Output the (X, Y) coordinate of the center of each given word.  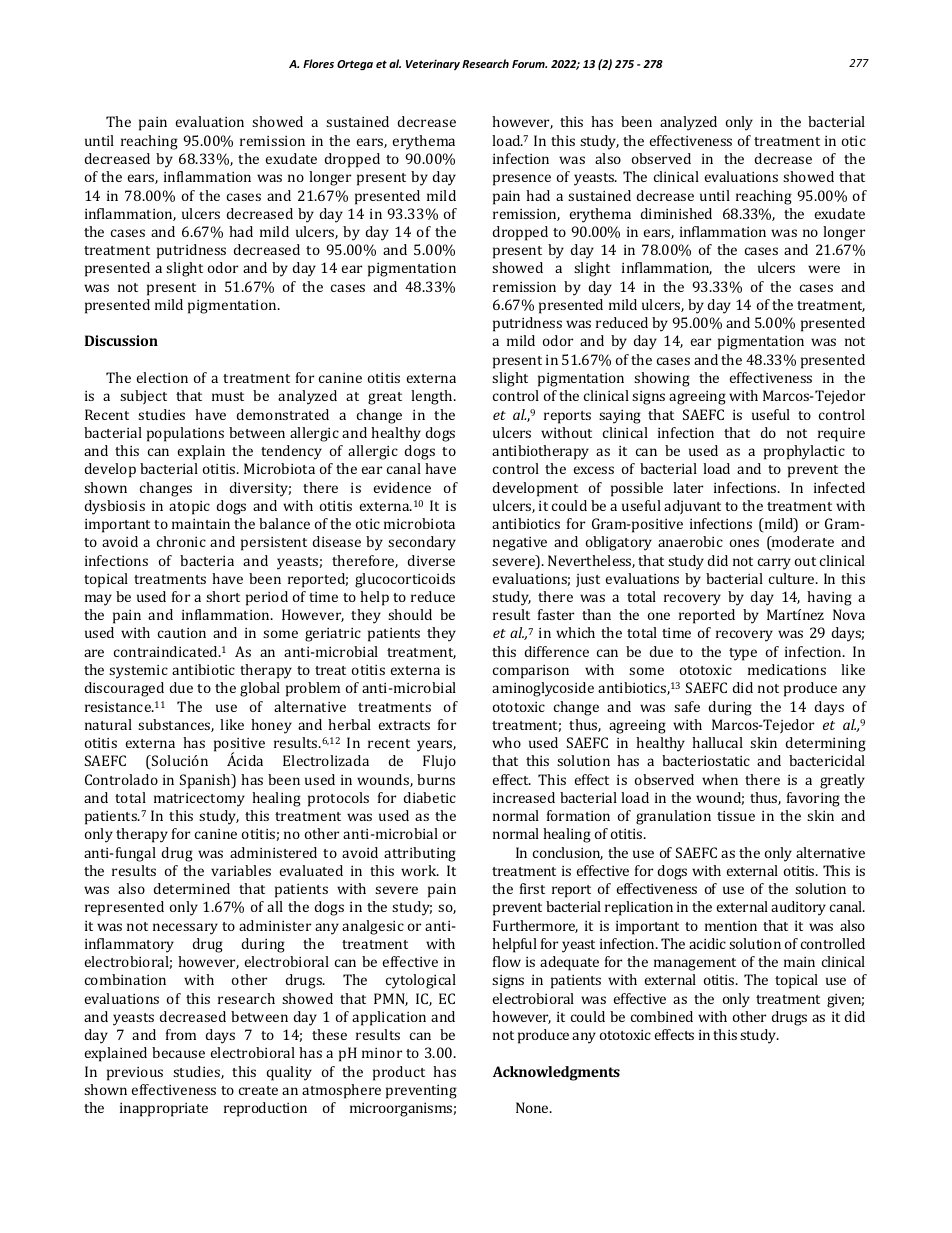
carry (774, 564)
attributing (420, 854)
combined (662, 1016)
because (178, 1052)
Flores (318, 63)
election (162, 377)
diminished (676, 213)
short (223, 596)
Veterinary (433, 65)
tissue (736, 816)
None (533, 1107)
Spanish (206, 781)
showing (662, 379)
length (433, 397)
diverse (431, 560)
